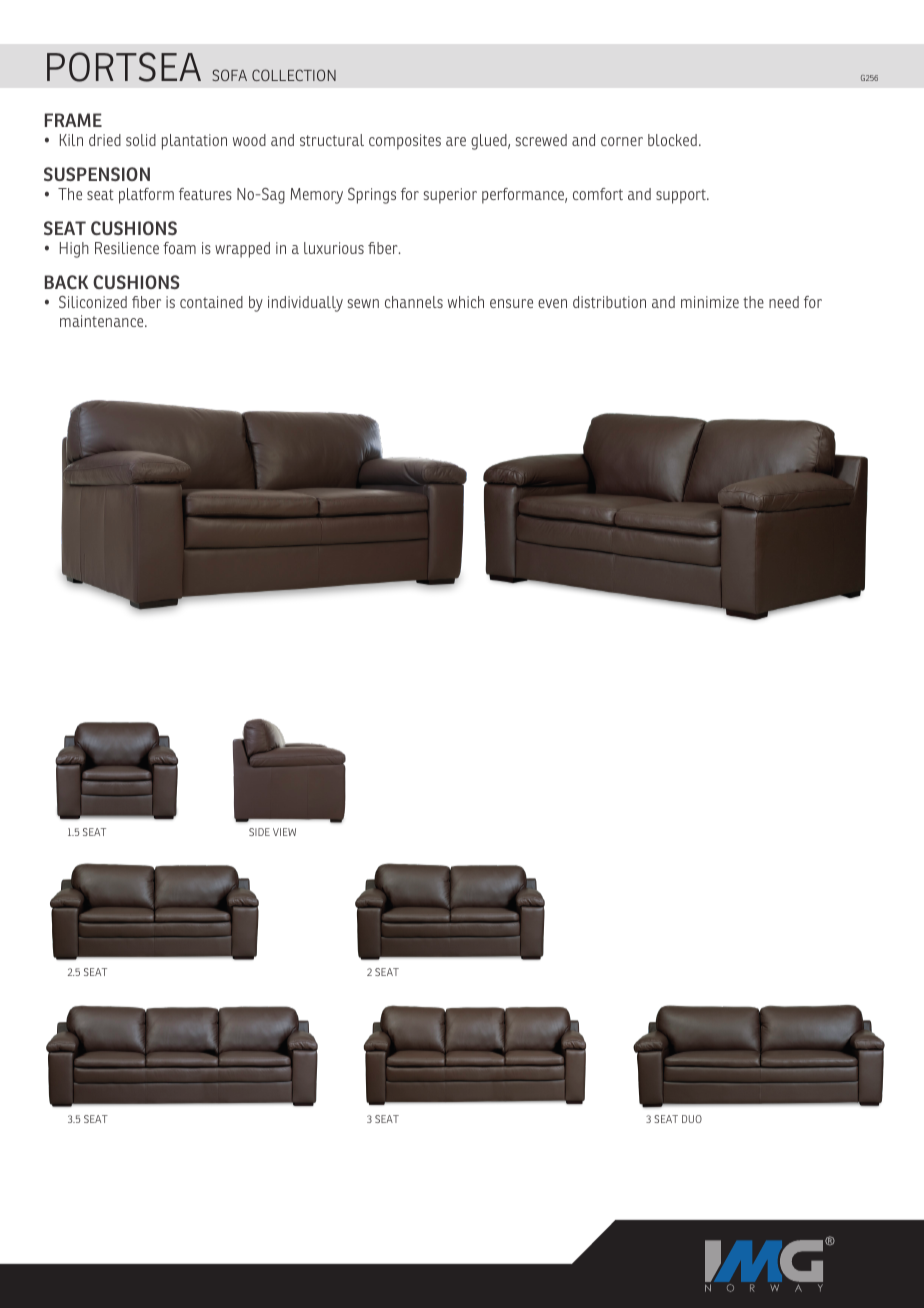  I want to click on minimize, so click(710, 302).
